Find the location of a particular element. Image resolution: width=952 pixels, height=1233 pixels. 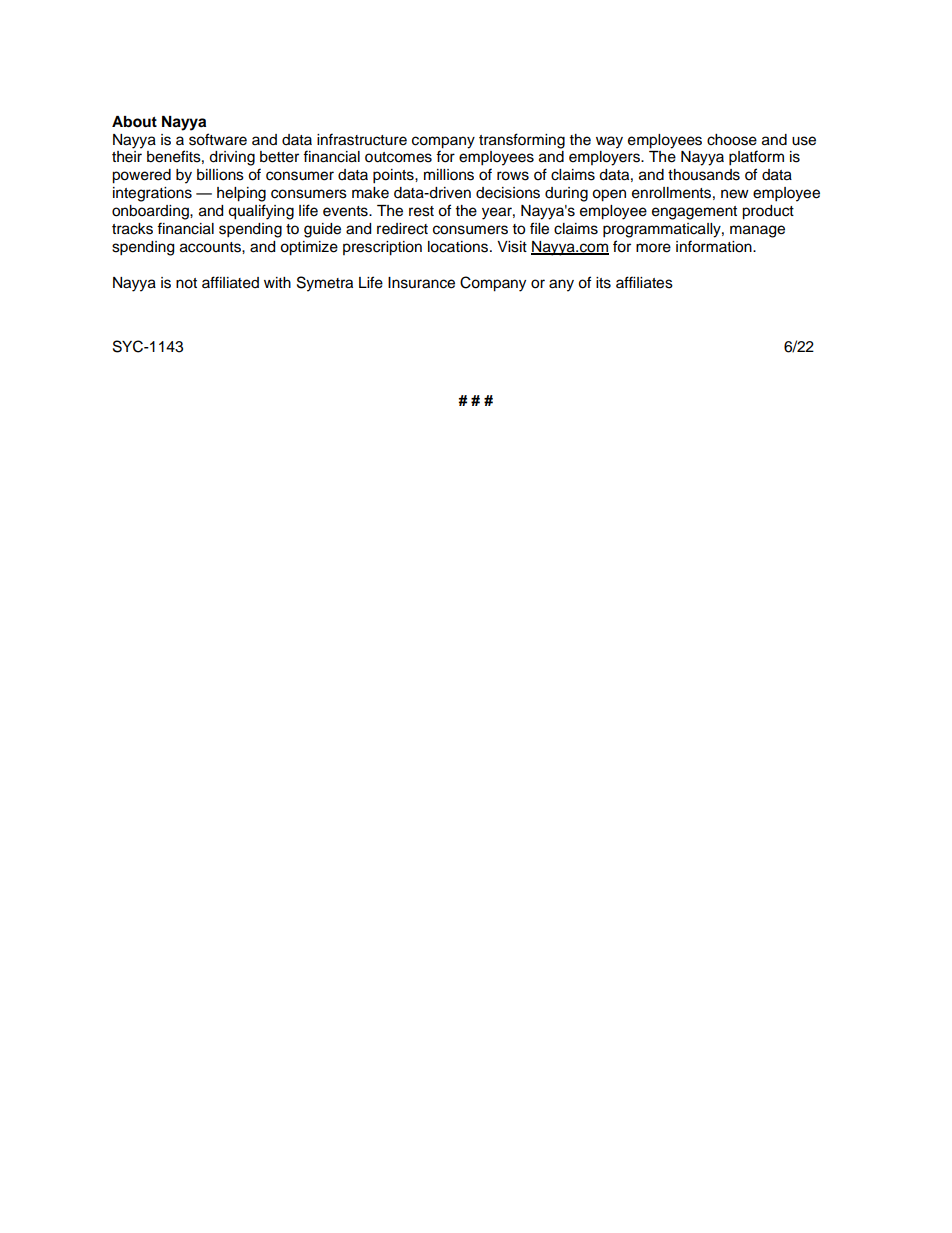

Insurance is located at coordinates (421, 283).
